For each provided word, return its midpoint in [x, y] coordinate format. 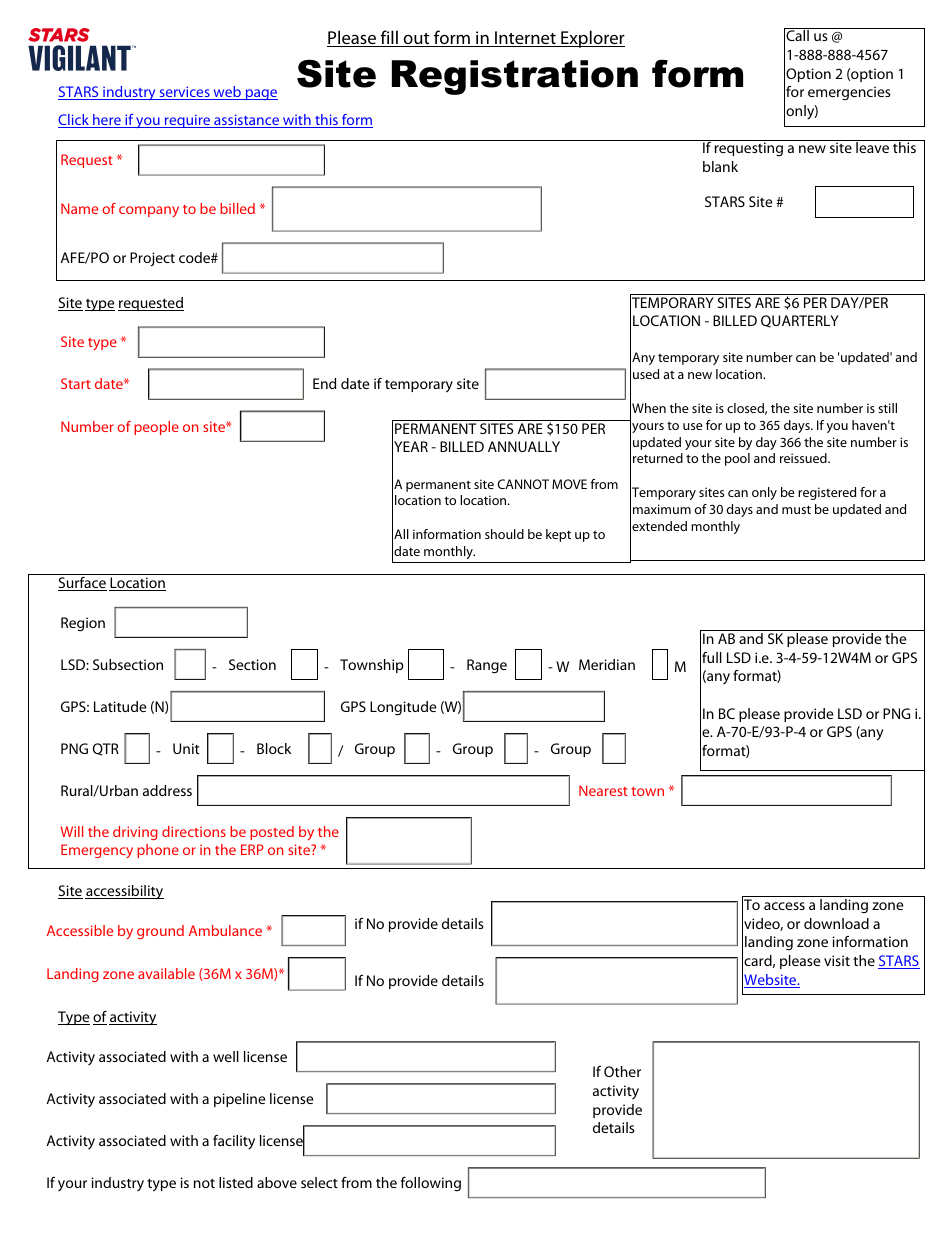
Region [83, 624]
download [836, 923]
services [184, 93]
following [431, 1184]
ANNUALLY [524, 446]
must [796, 509]
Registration [515, 77]
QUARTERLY [800, 321]
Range [487, 666]
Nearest [603, 790]
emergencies [849, 93]
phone [158, 851]
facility [234, 1142]
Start [76, 383]
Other [622, 1071]
